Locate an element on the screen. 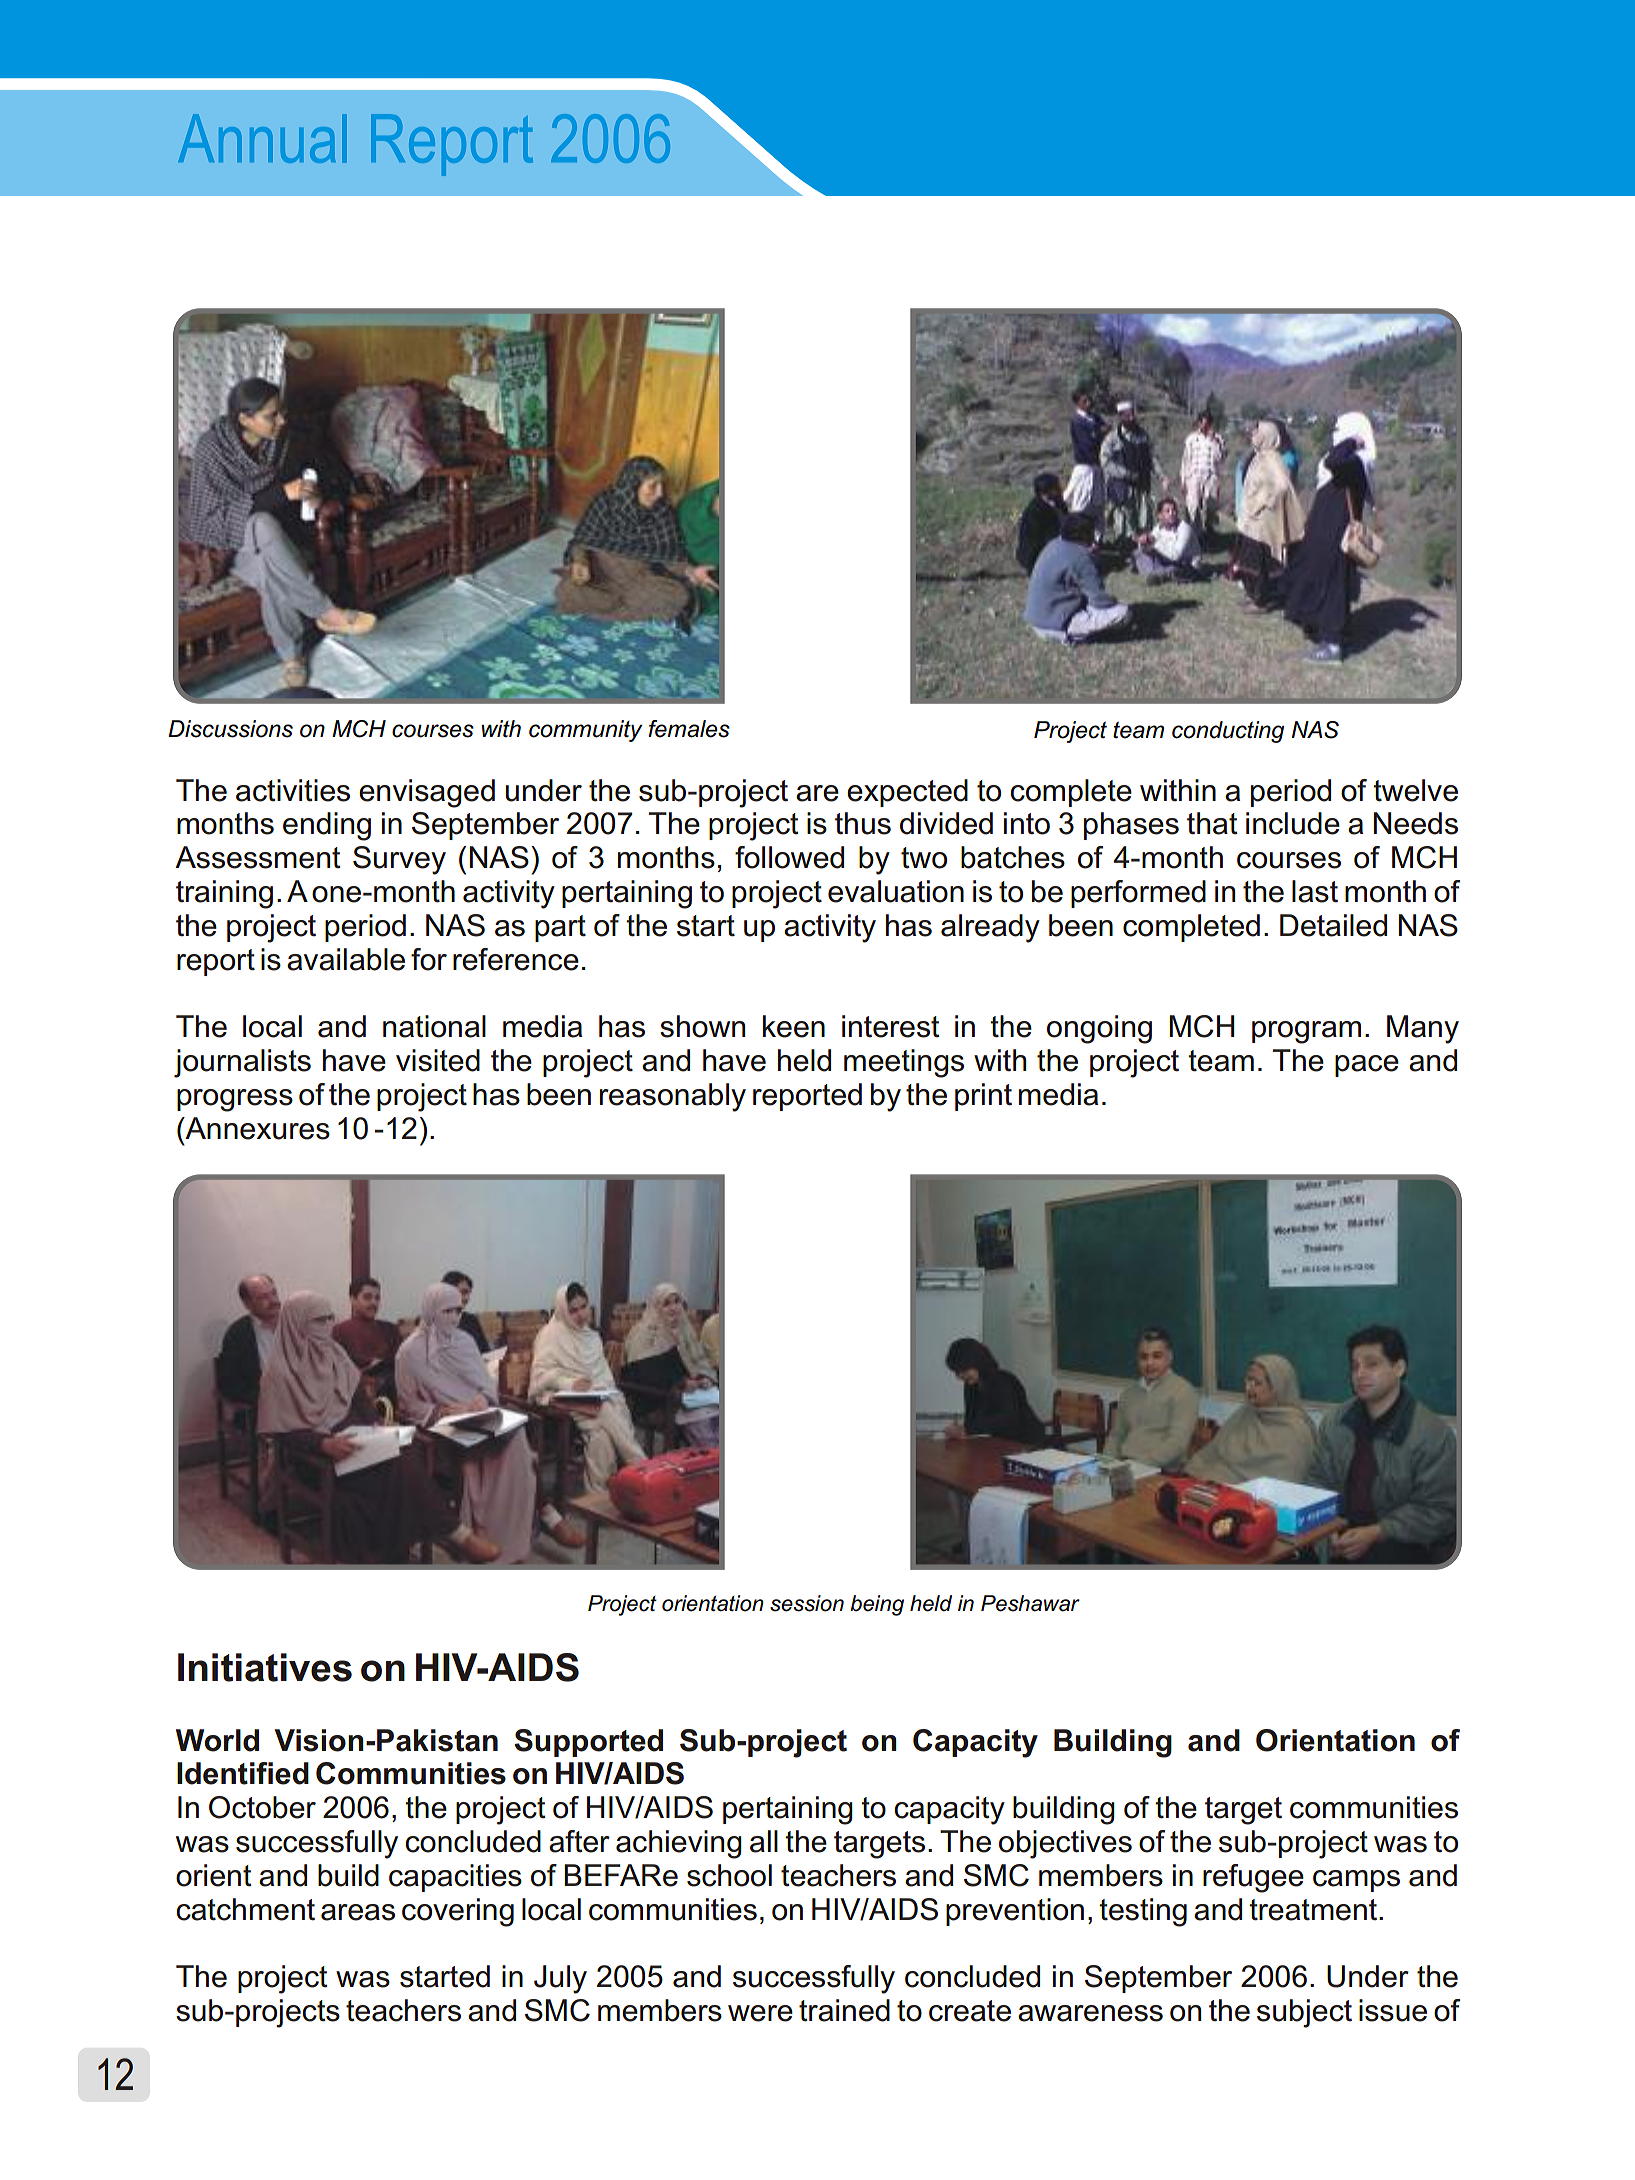 This screenshot has width=1635, height=2180. females is located at coordinates (689, 729).
